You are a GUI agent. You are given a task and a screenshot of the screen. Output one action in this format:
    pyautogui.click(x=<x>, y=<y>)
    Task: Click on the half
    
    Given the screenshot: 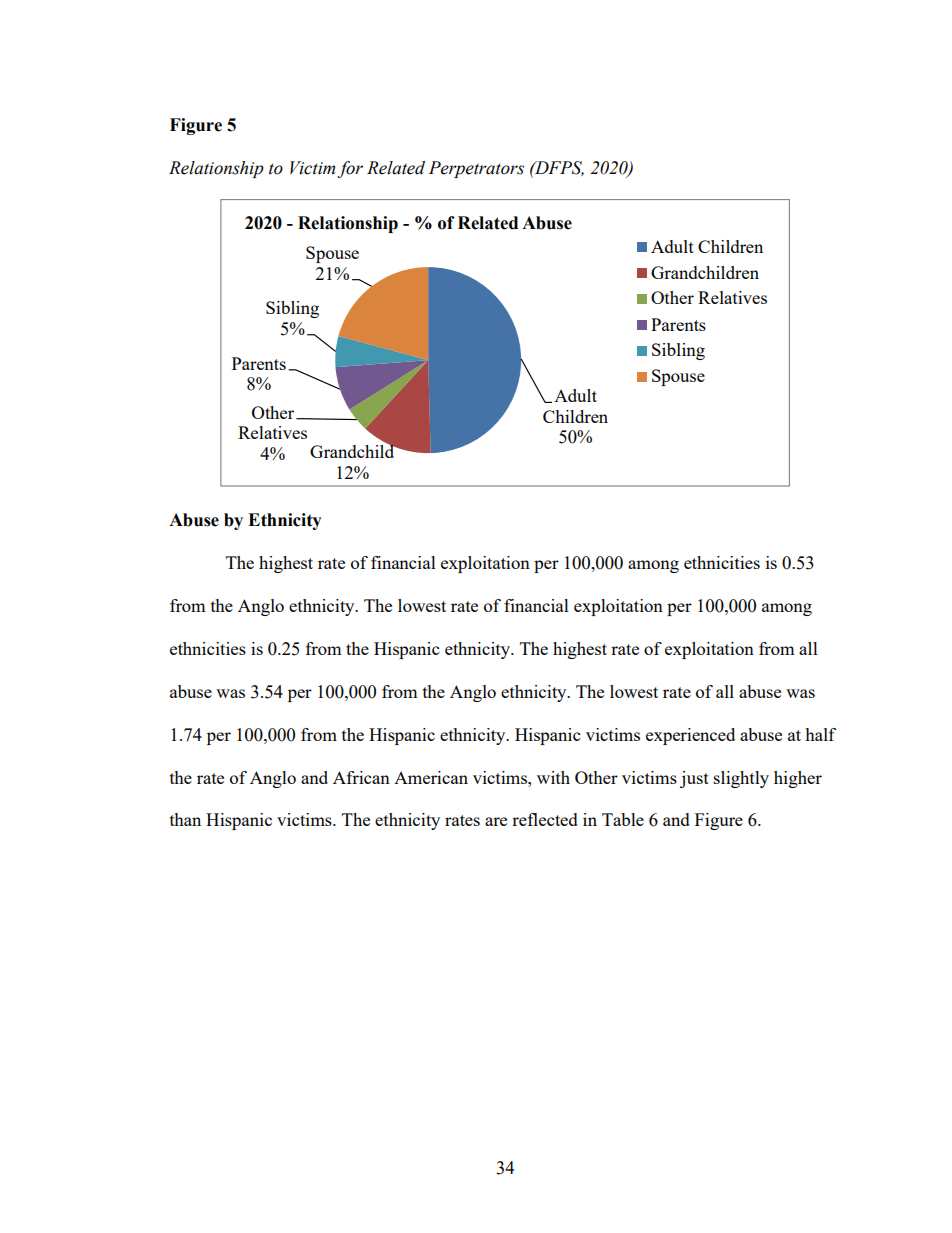 What is the action you would take?
    pyautogui.click(x=820, y=734)
